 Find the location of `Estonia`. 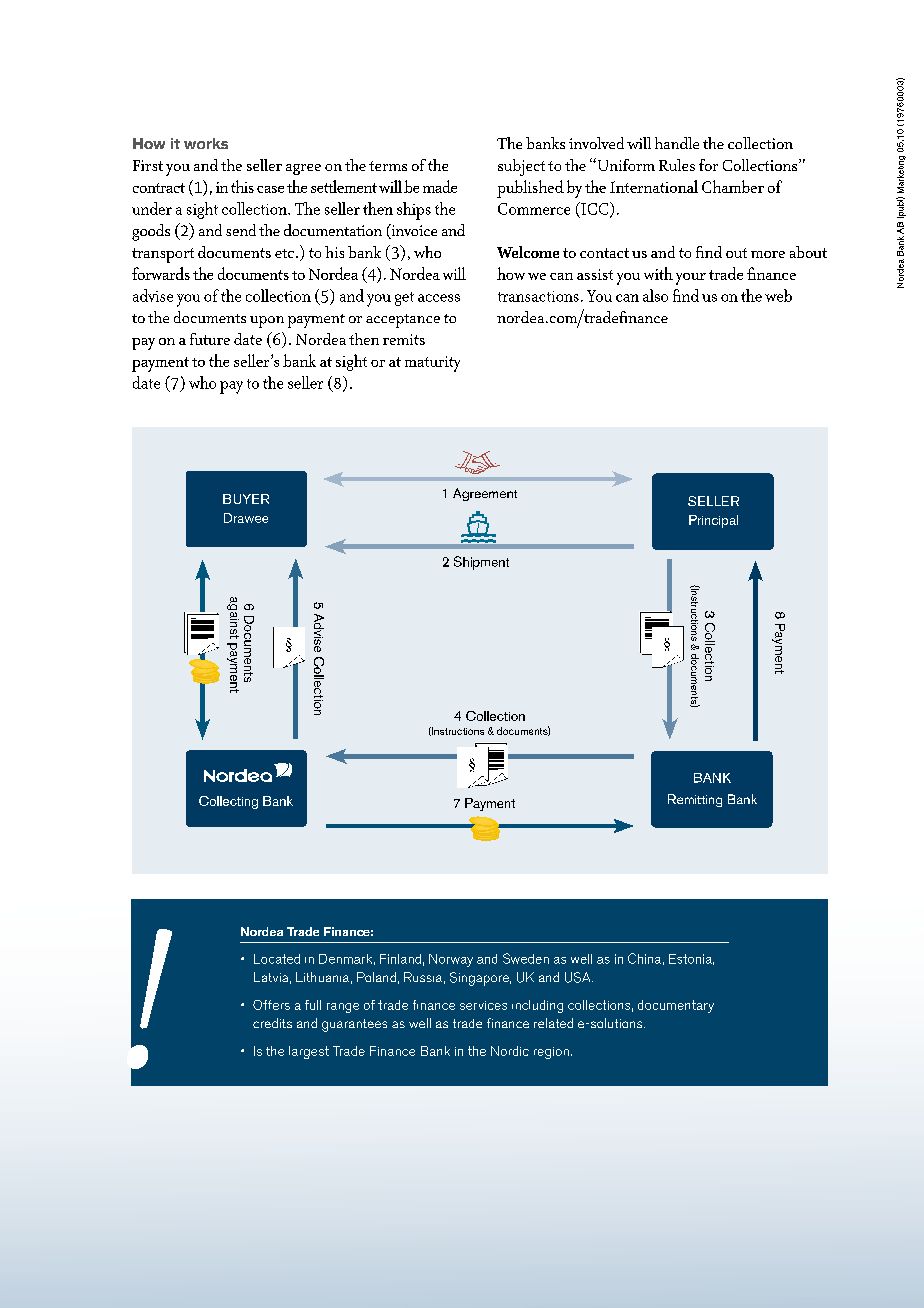

Estonia is located at coordinates (691, 959).
